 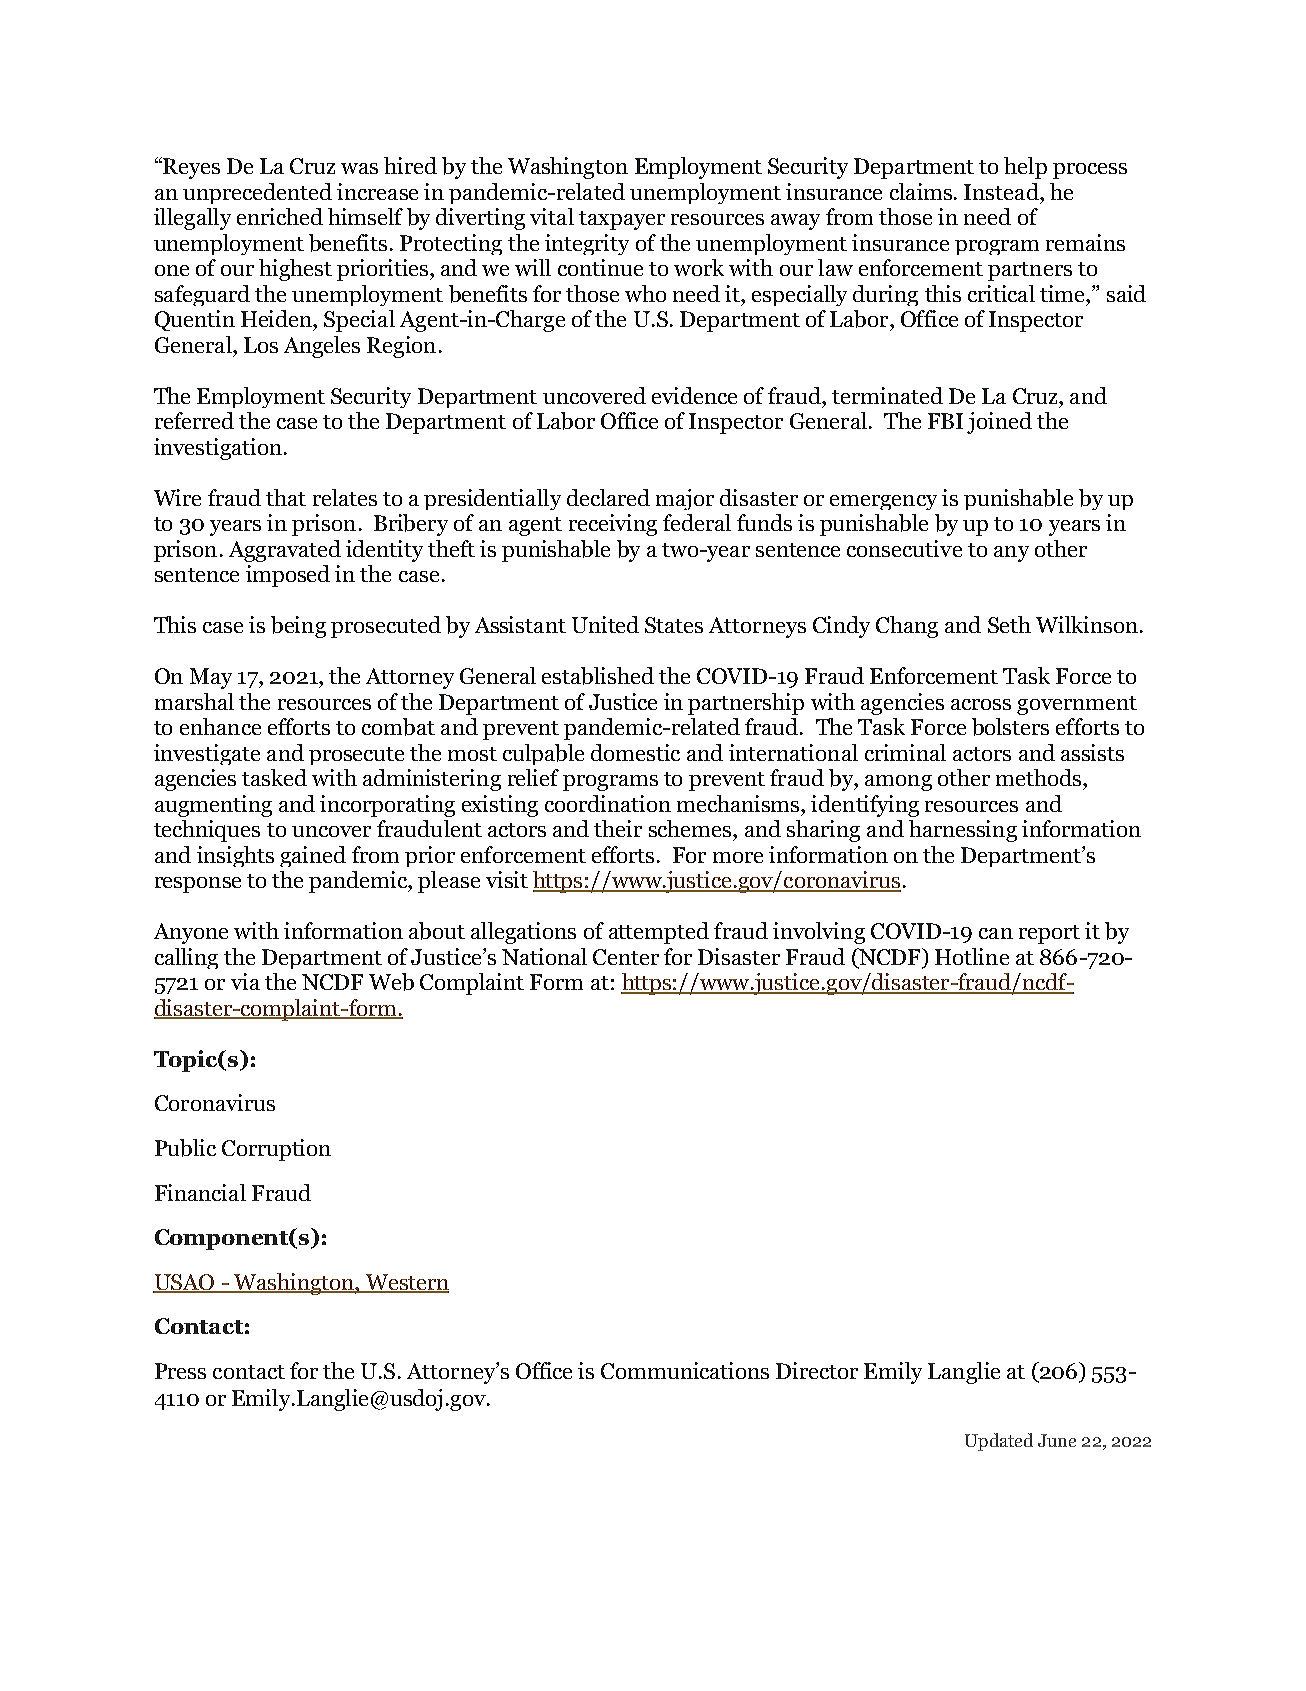 What do you see at coordinates (1009, 624) in the screenshot?
I see `Seth` at bounding box center [1009, 624].
